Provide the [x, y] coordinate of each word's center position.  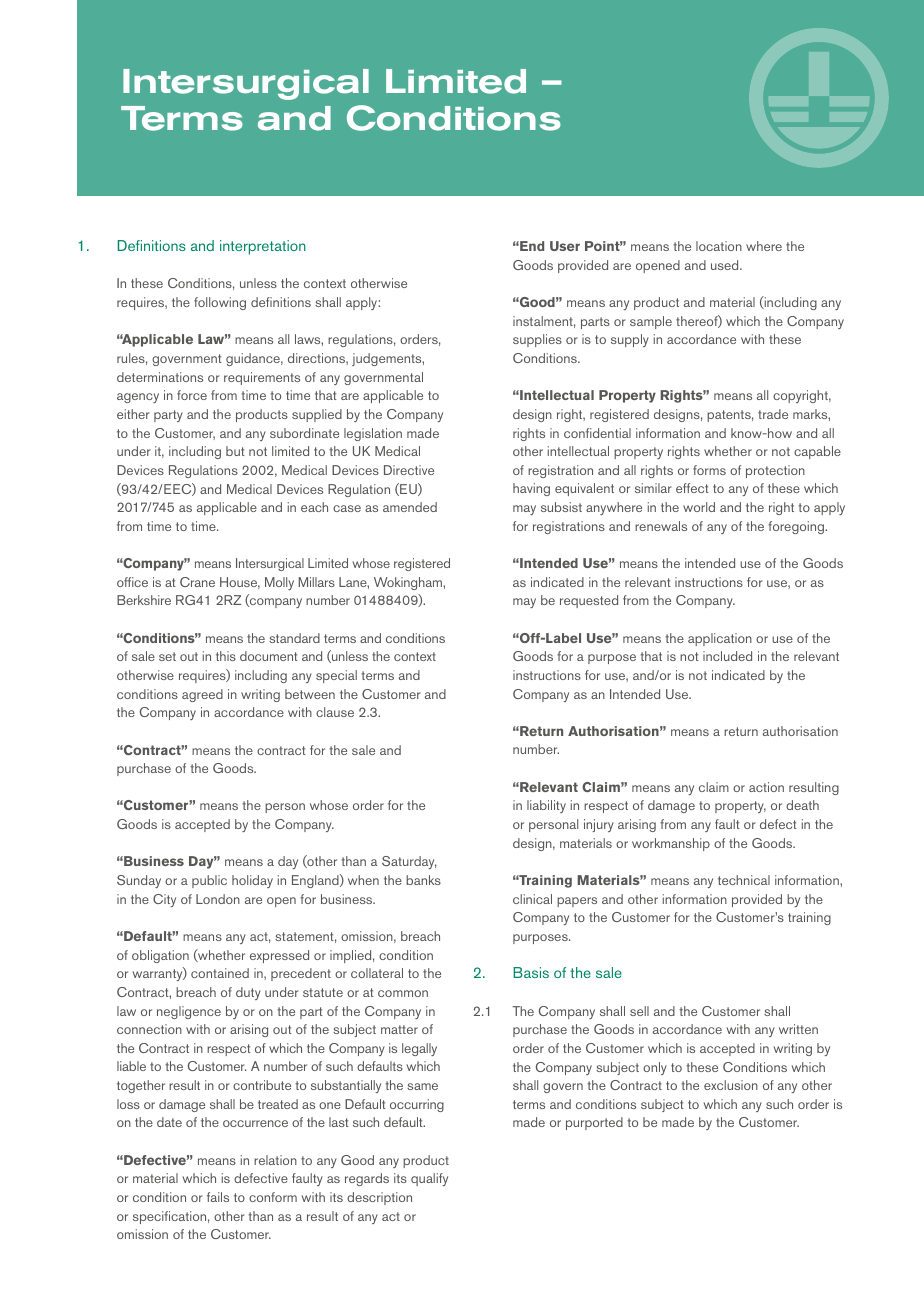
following [220, 303]
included [727, 656]
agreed [202, 695]
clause [335, 712]
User [565, 246]
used [726, 265]
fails [218, 1197]
